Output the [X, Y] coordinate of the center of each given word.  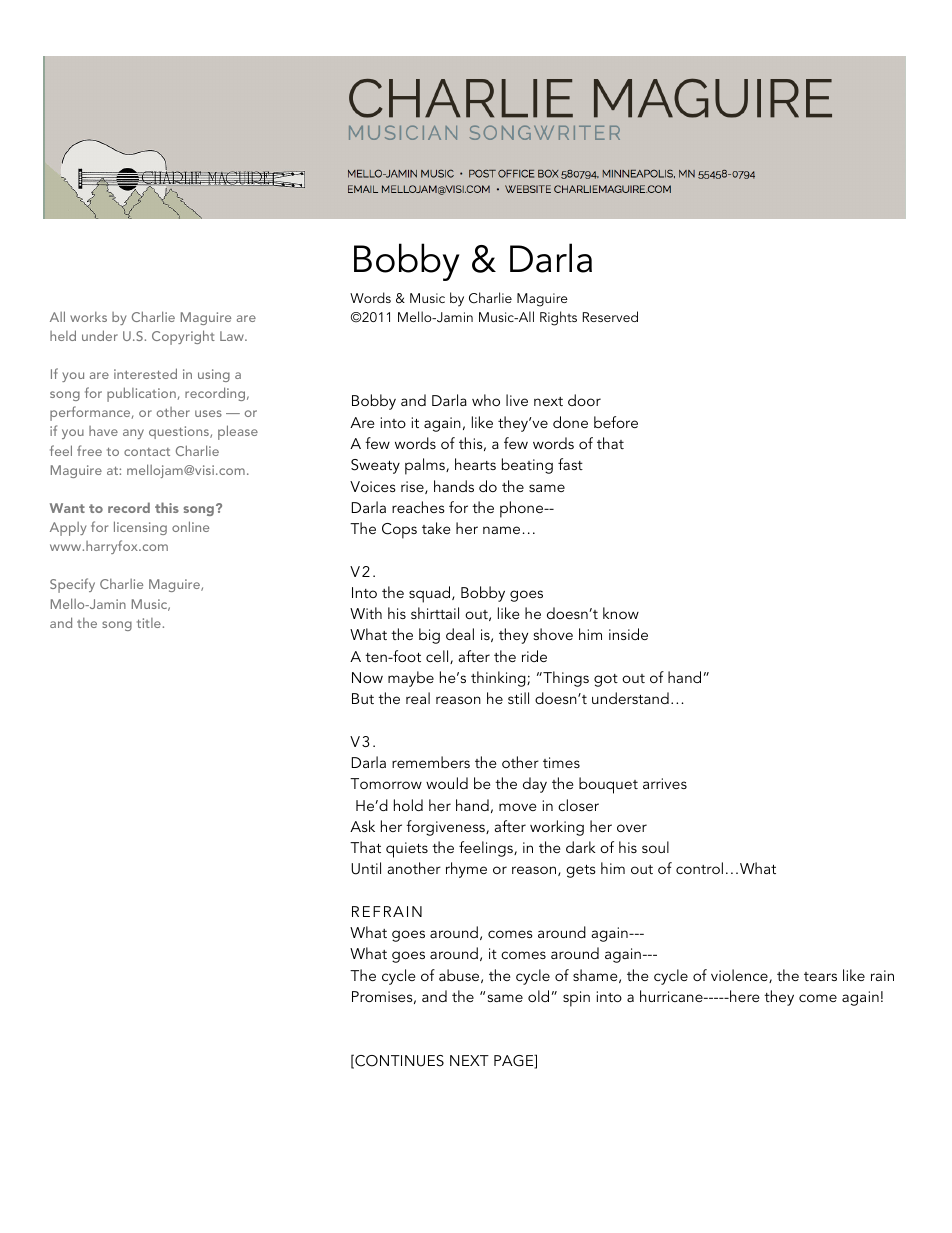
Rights [558, 318]
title [149, 623]
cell [438, 657]
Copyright [183, 337]
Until [366, 868]
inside [628, 634]
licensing [140, 528]
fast [570, 464]
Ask [362, 826]
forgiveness [446, 828]
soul [655, 847]
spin [576, 999]
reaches [418, 507]
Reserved [610, 316]
